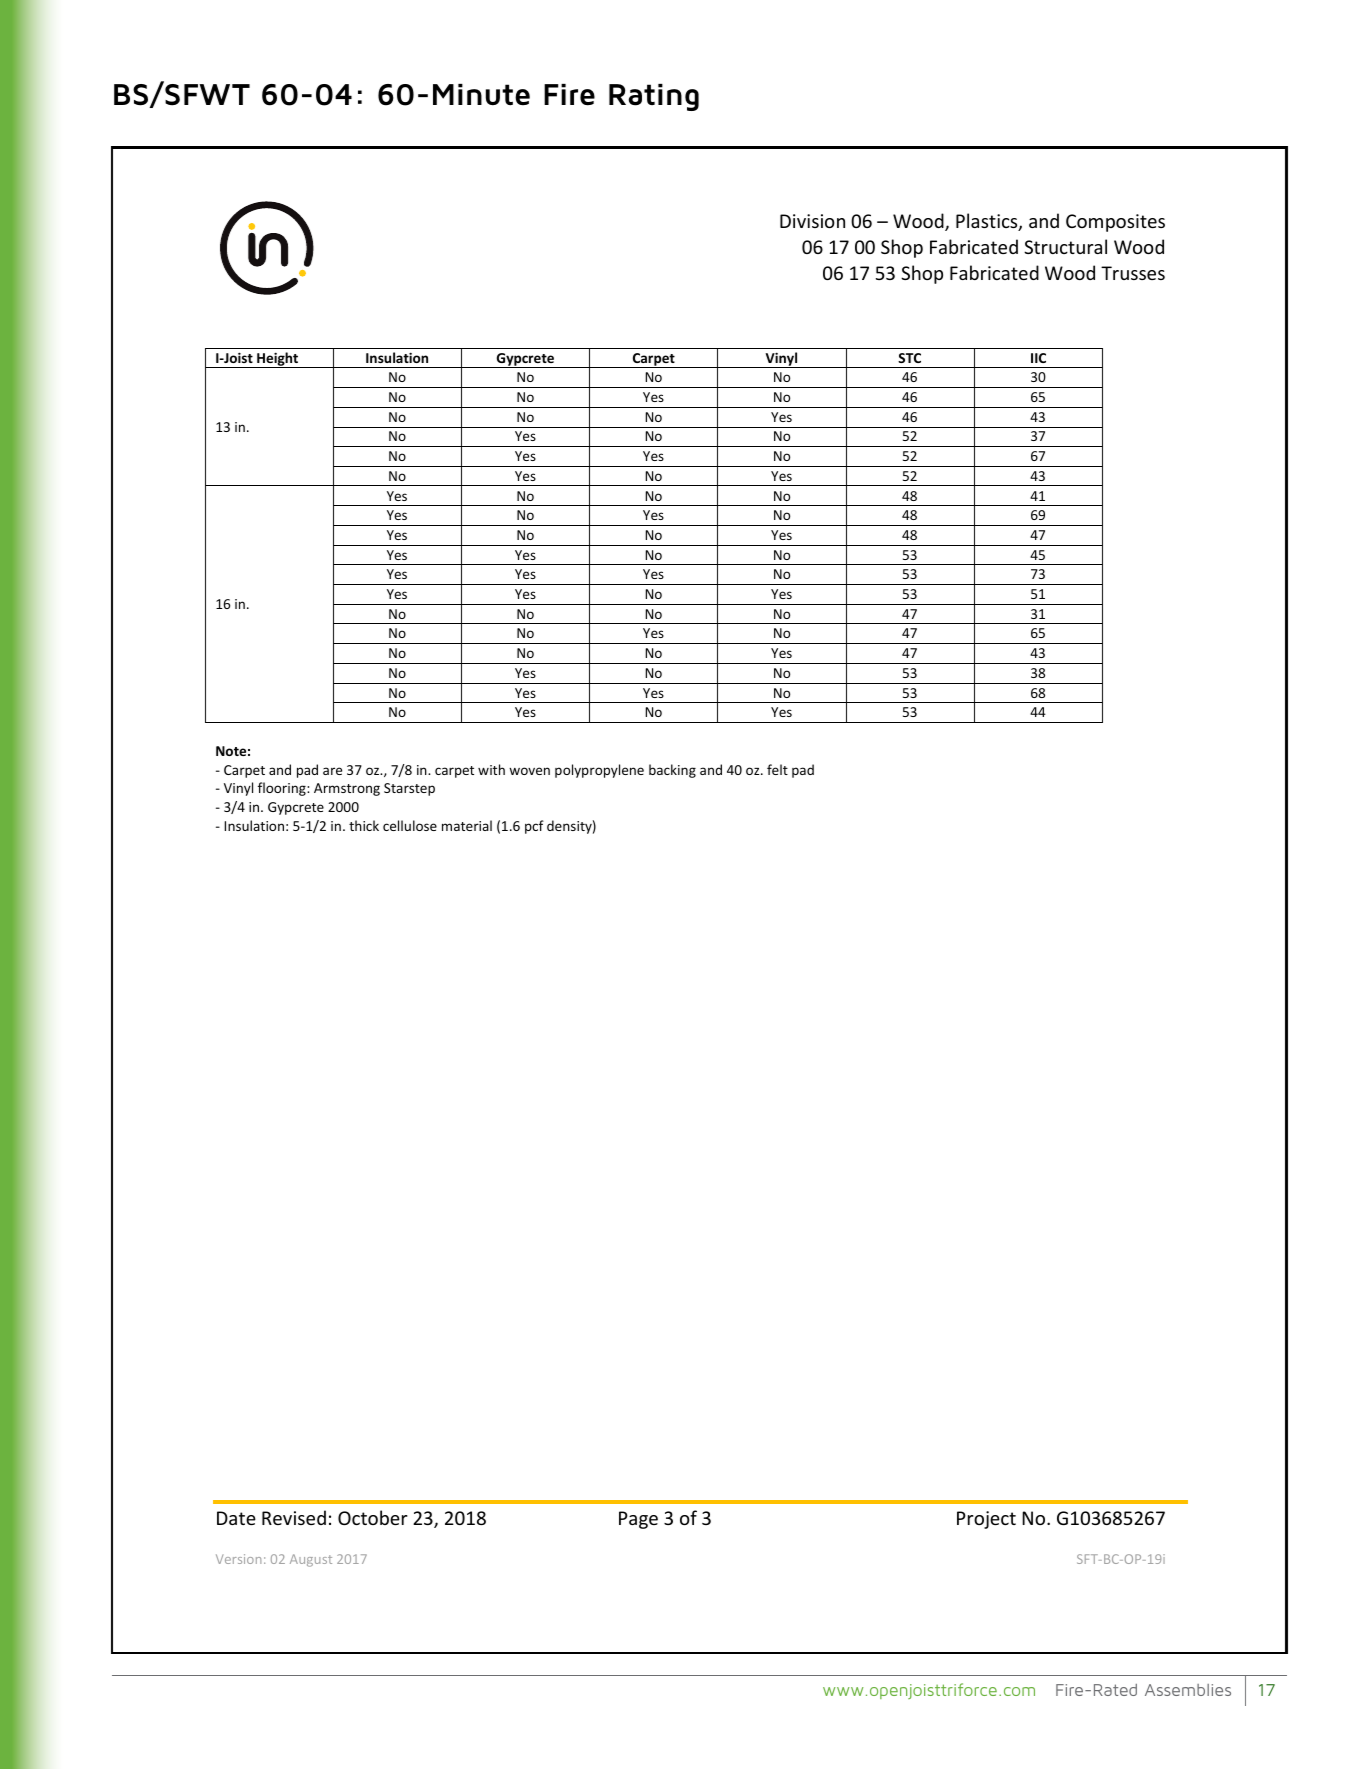 The image size is (1367, 1769). What do you see at coordinates (278, 360) in the page?
I see `Height` at bounding box center [278, 360].
